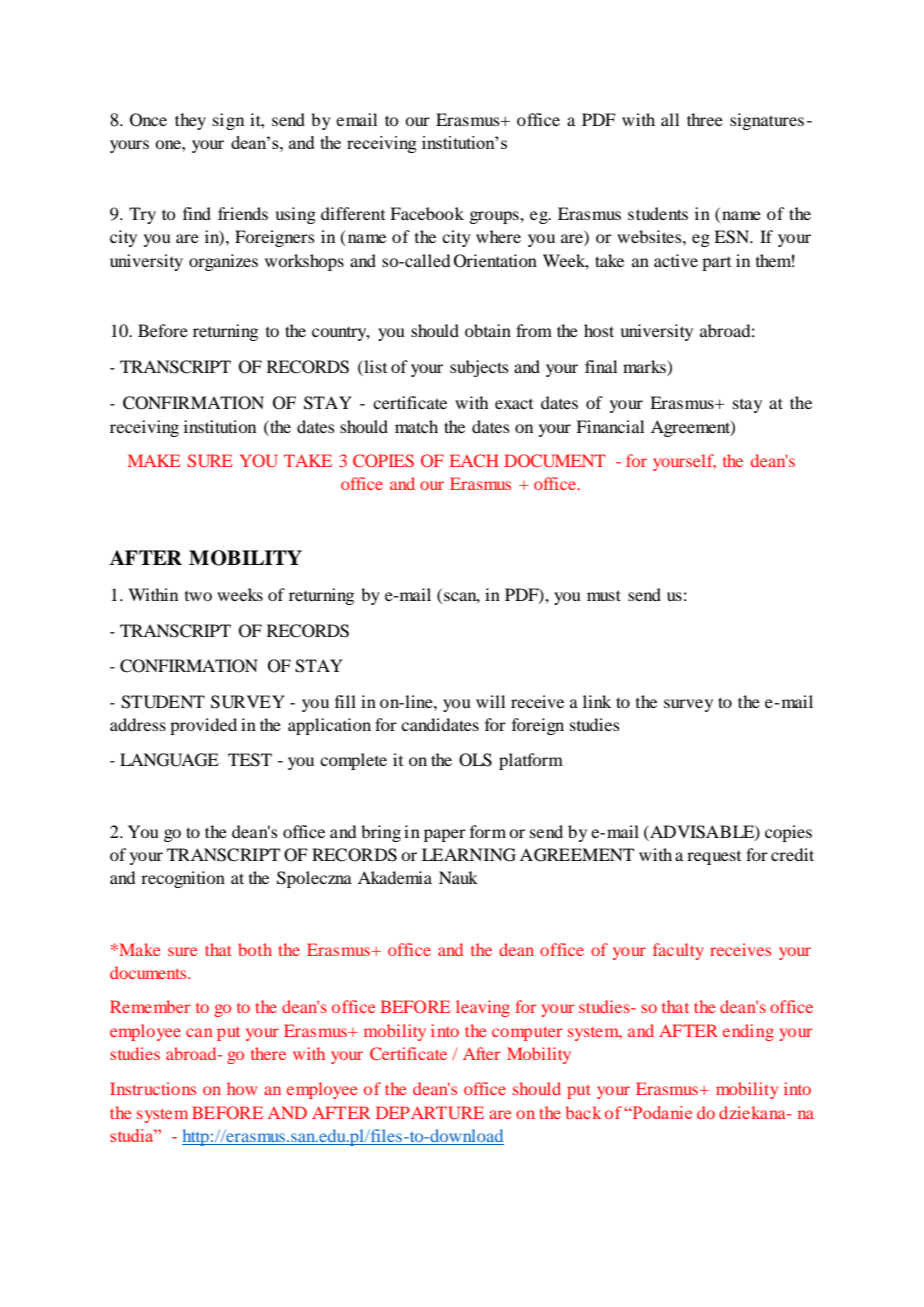  I want to click on ending, so click(748, 1032).
